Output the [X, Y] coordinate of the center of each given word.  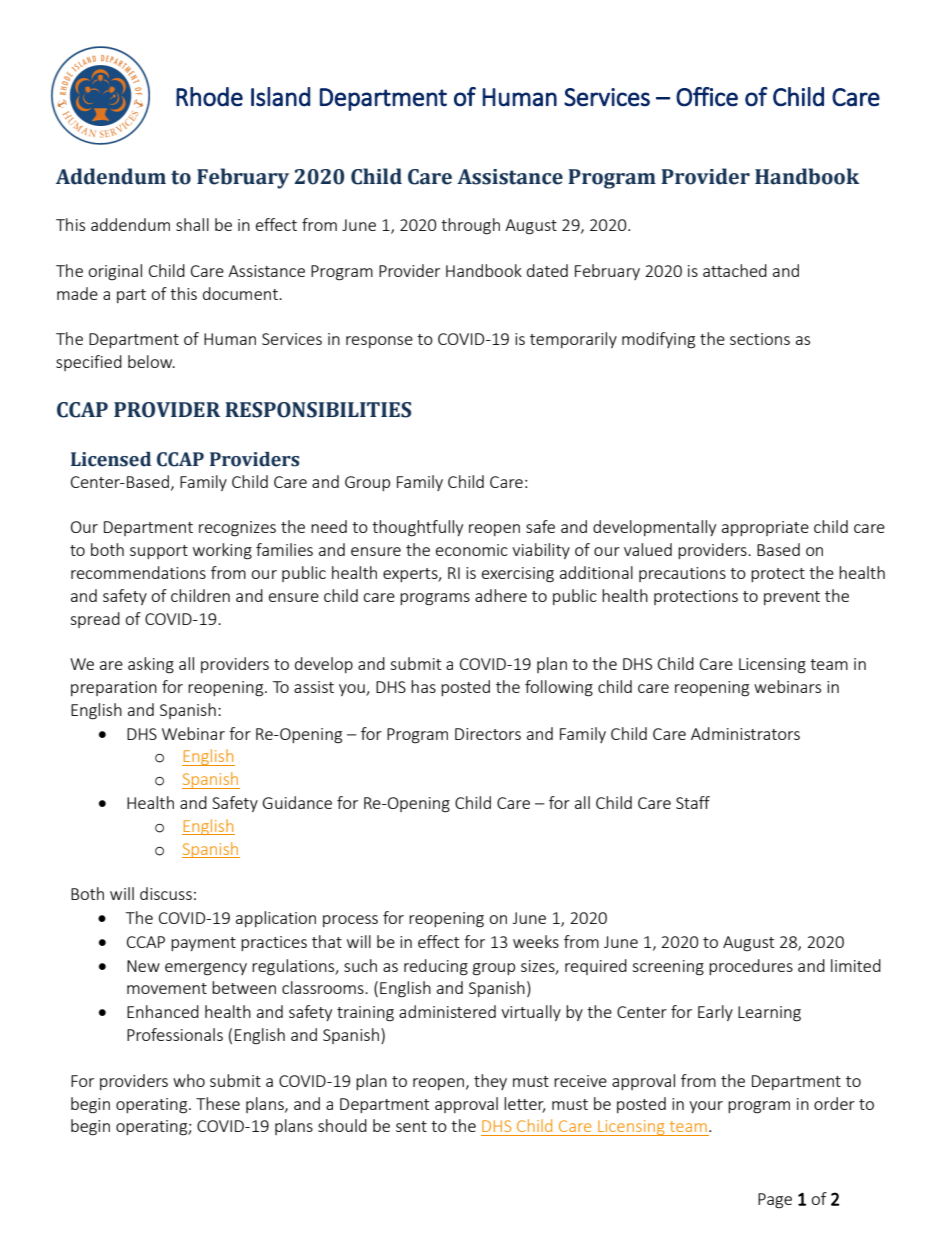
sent [411, 1126]
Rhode [209, 97]
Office [707, 97]
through [470, 226]
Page [775, 1201]
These [218, 1103]
